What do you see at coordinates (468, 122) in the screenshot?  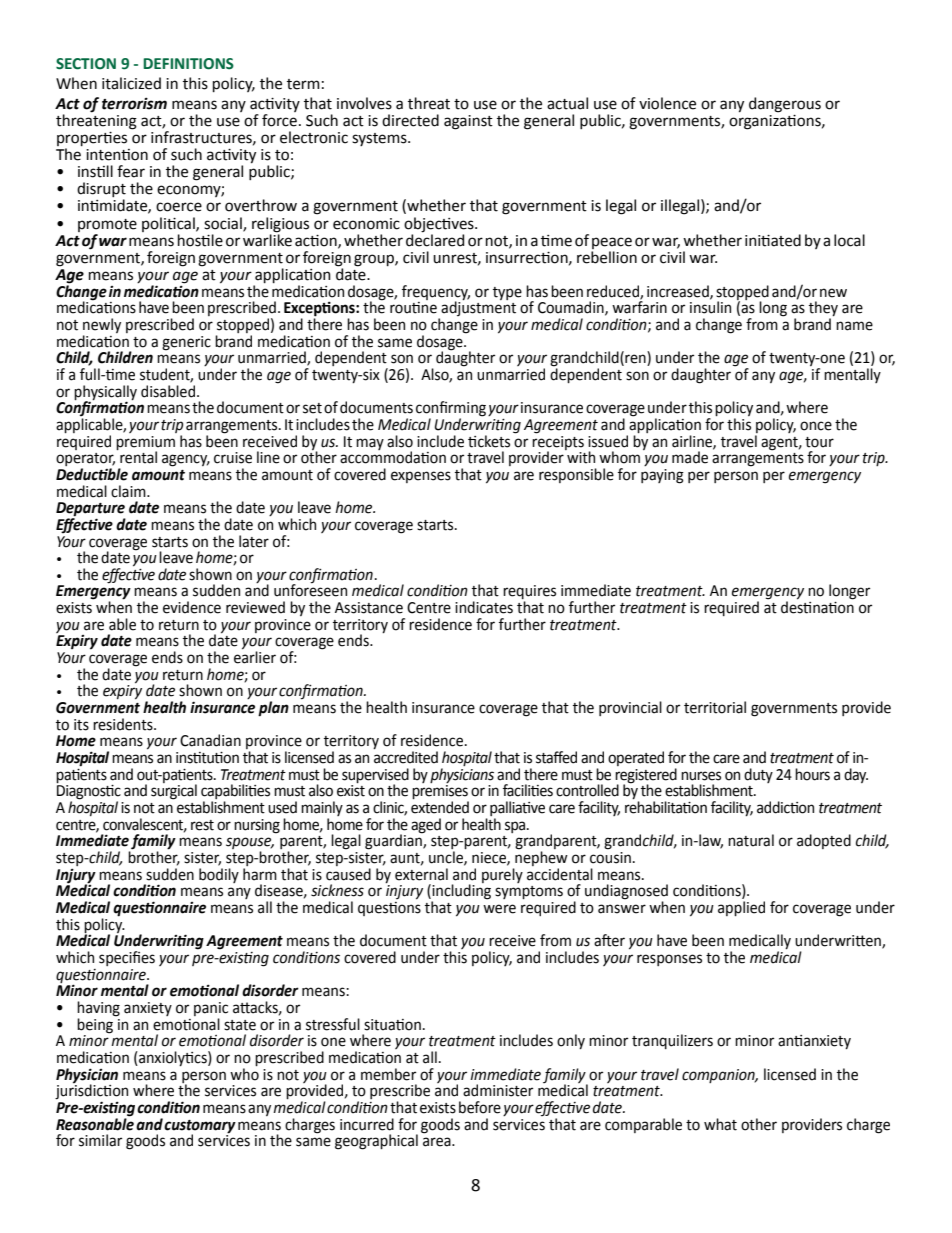 I see `against` at bounding box center [468, 122].
